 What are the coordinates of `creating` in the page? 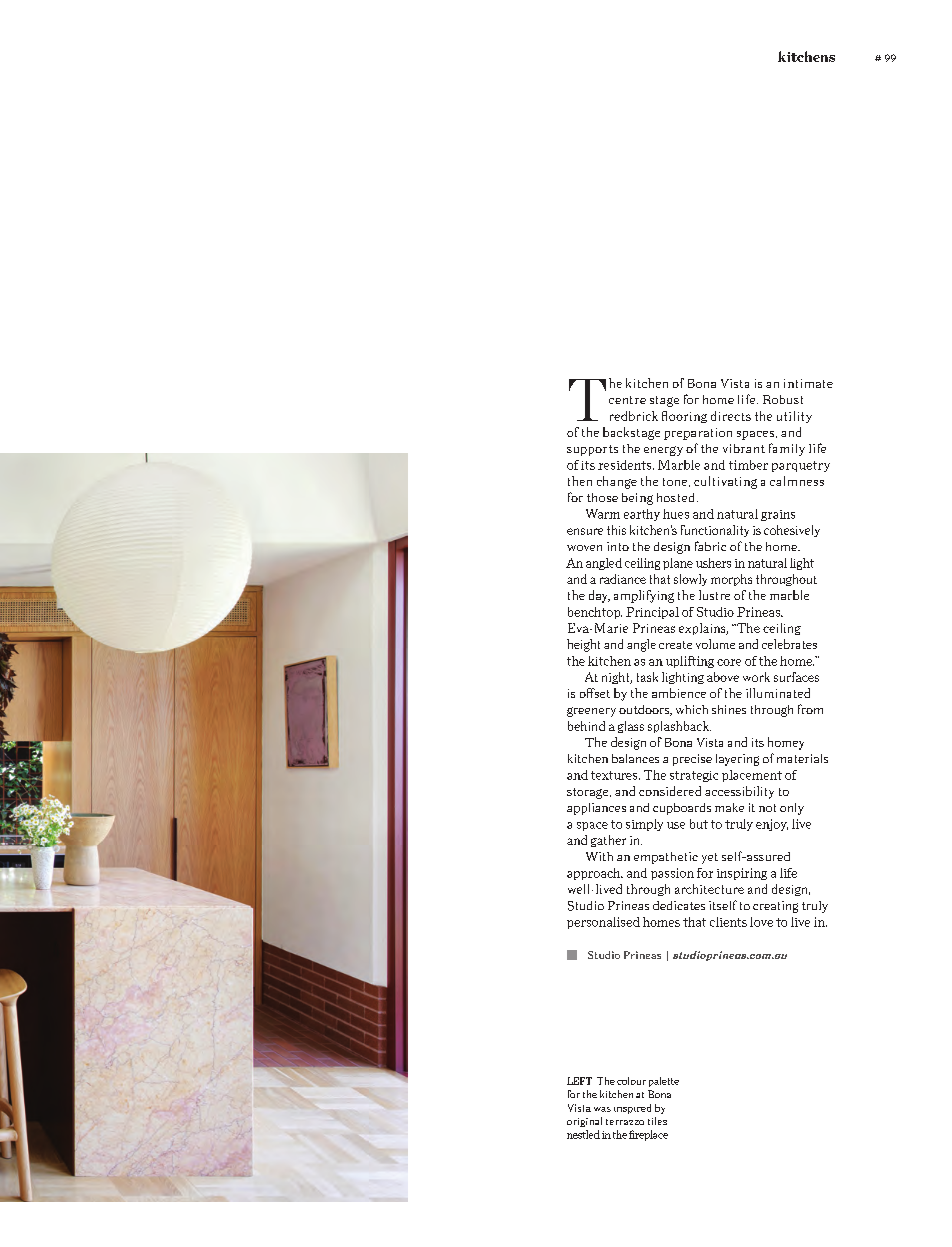 It's located at (775, 907).
